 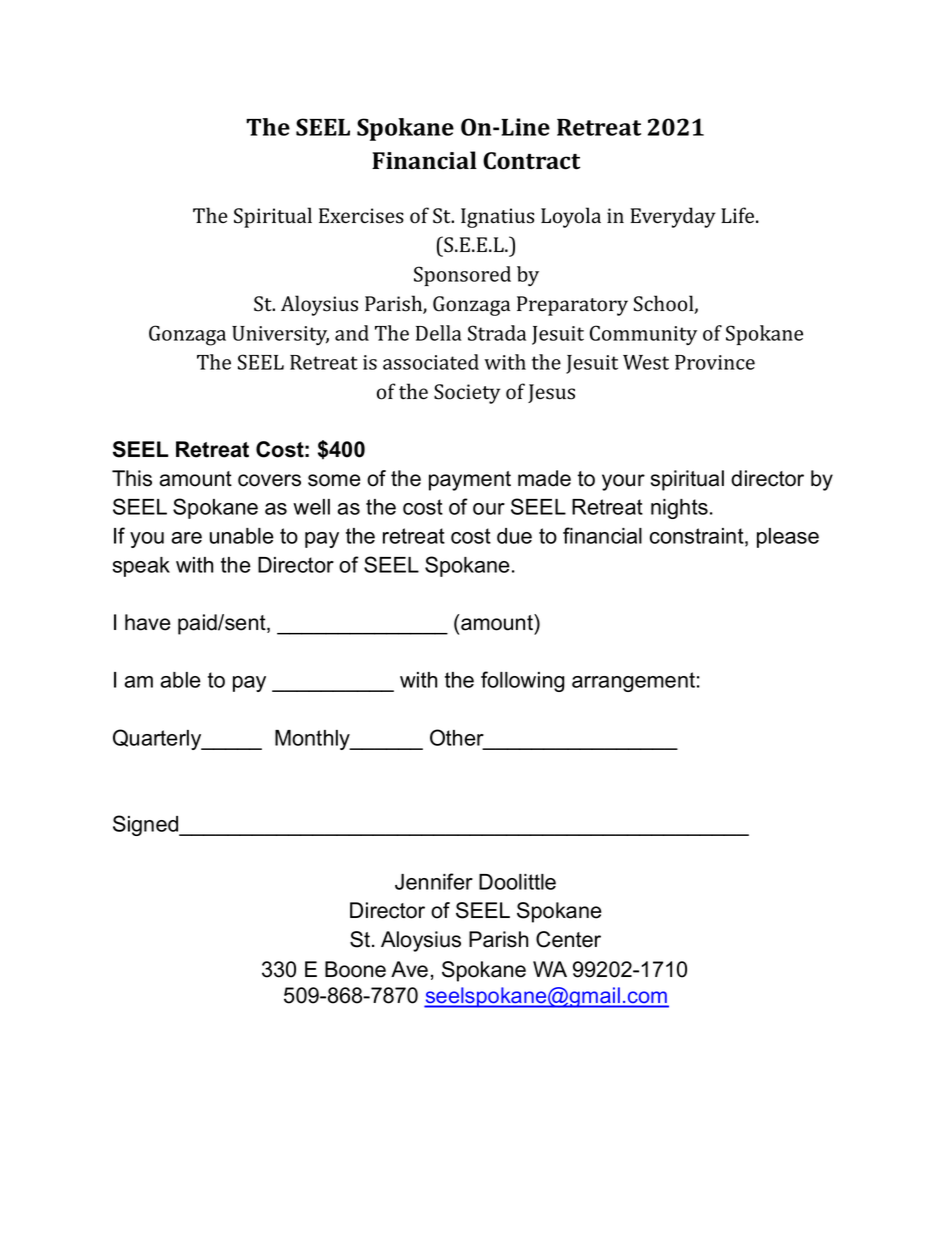 I want to click on Jennifer, so click(x=434, y=881).
